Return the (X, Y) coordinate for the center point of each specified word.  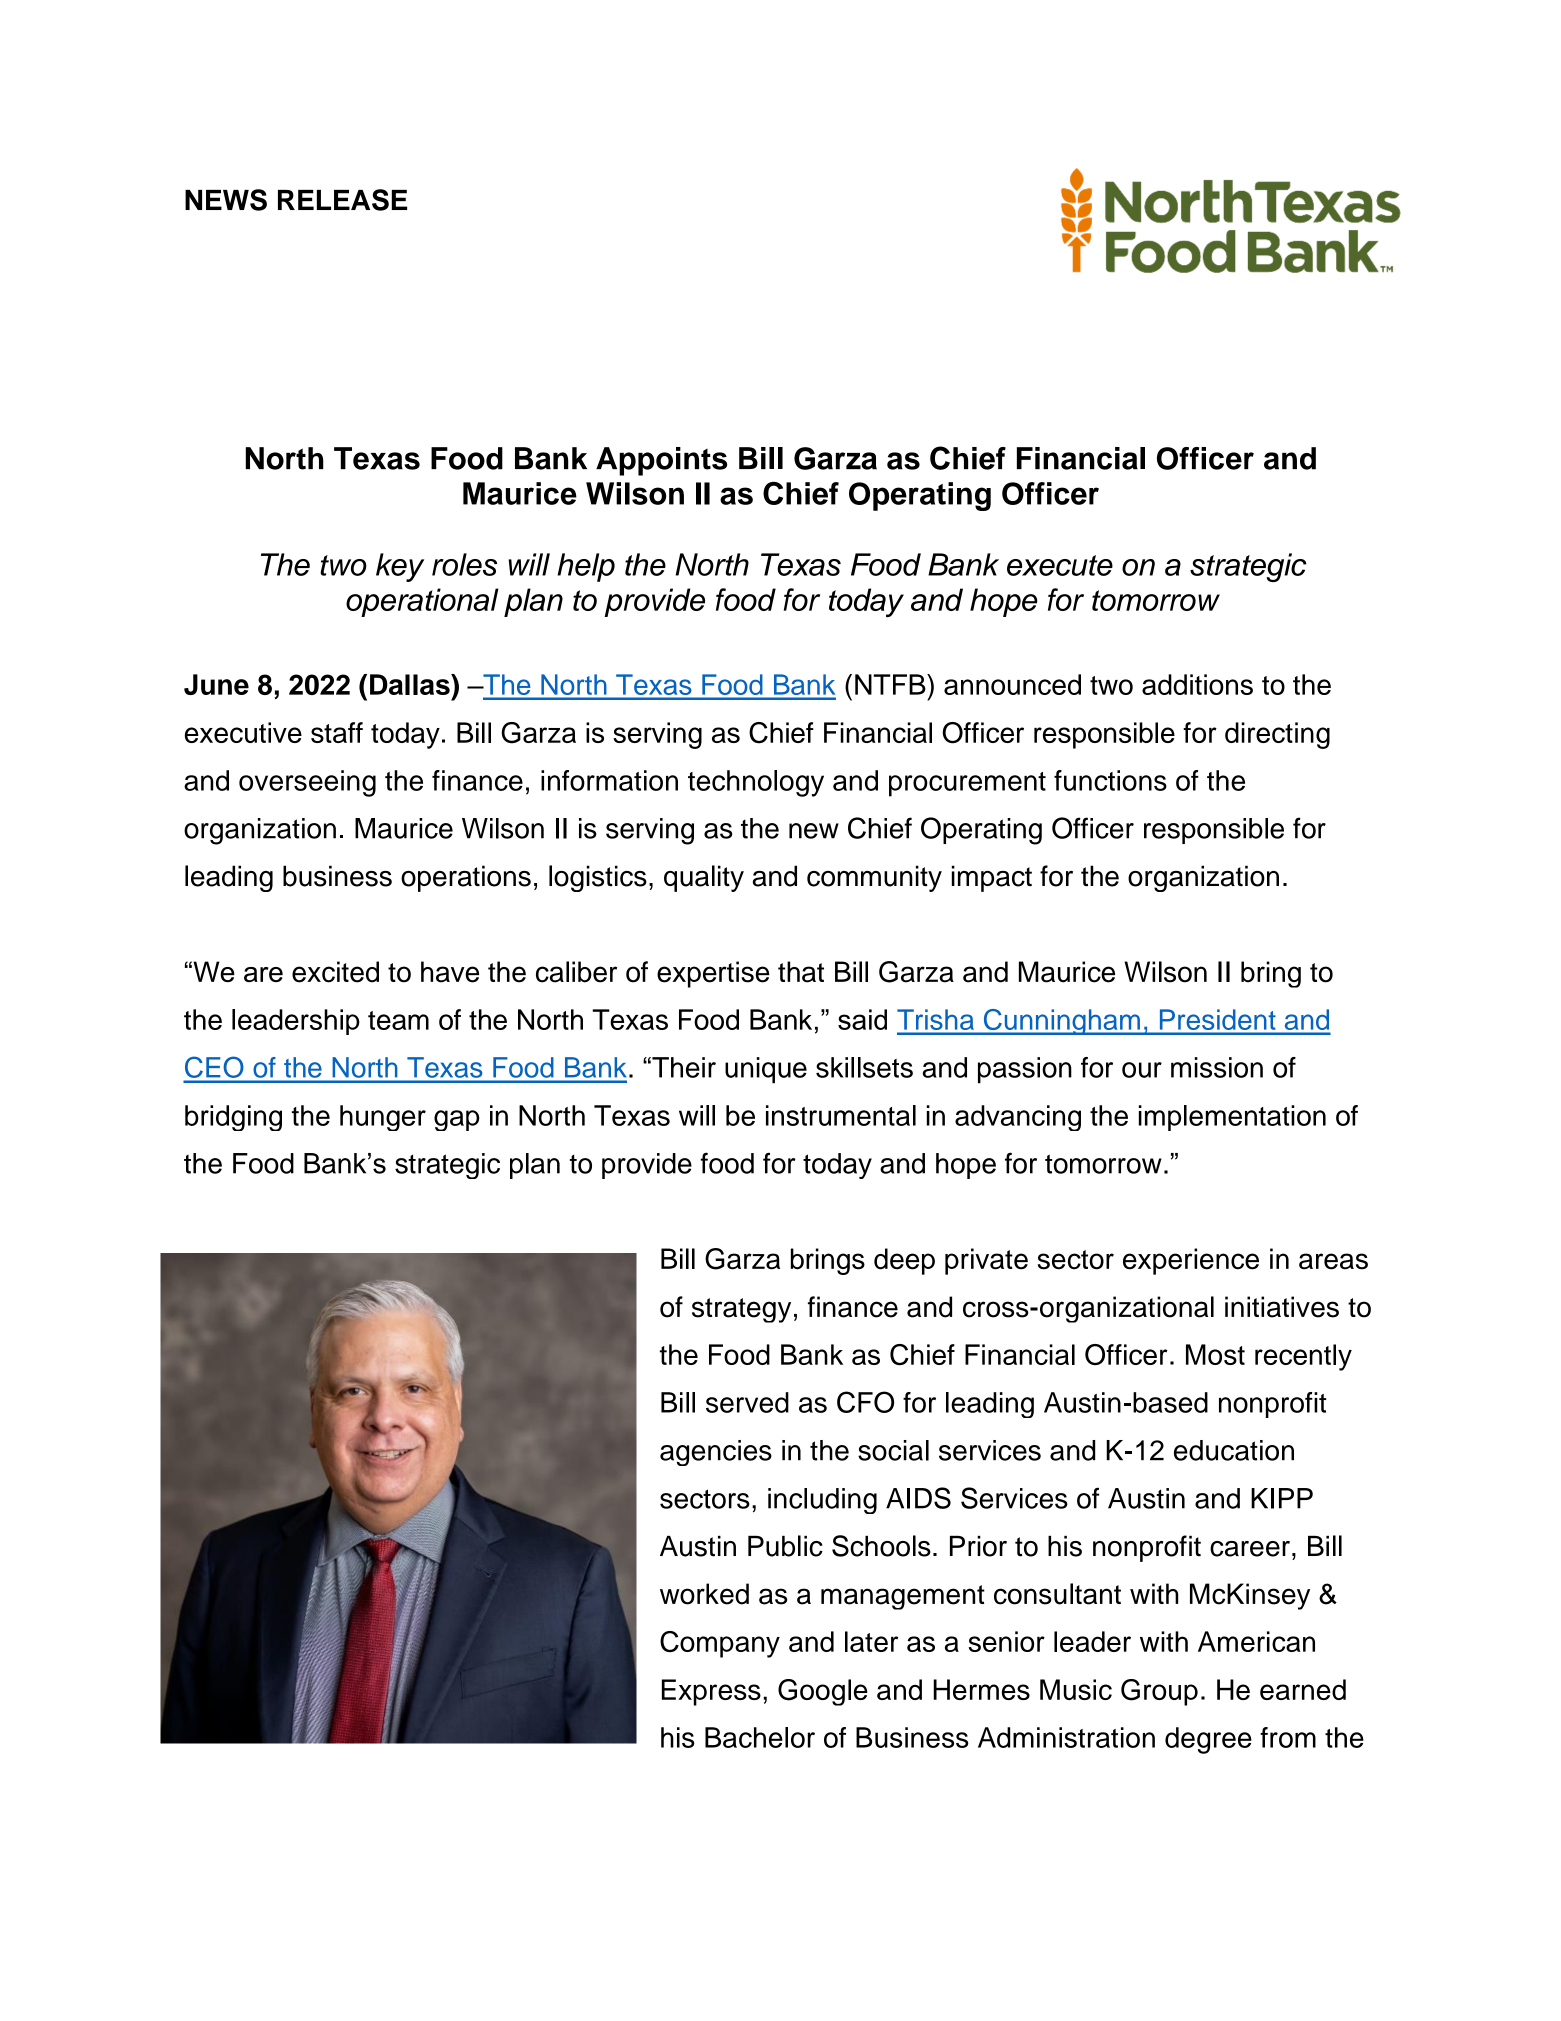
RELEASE (342, 200)
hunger (383, 1118)
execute (1060, 565)
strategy (741, 1310)
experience (1191, 1261)
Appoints (661, 461)
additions (1197, 684)
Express (711, 1692)
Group (1159, 1692)
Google (823, 1692)
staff (337, 732)
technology (756, 783)
